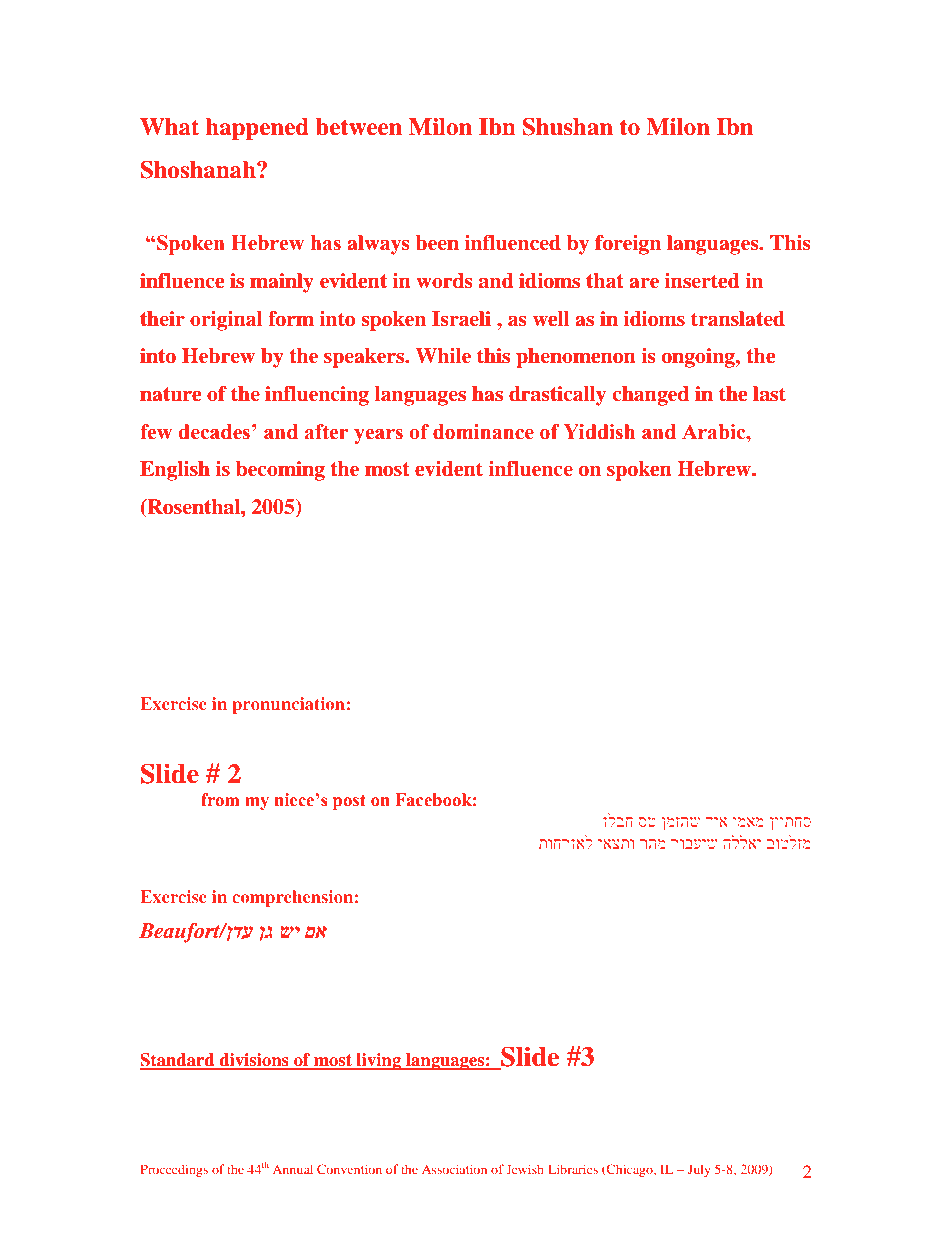 The image size is (952, 1233). What do you see at coordinates (483, 432) in the page?
I see `dominance` at bounding box center [483, 432].
